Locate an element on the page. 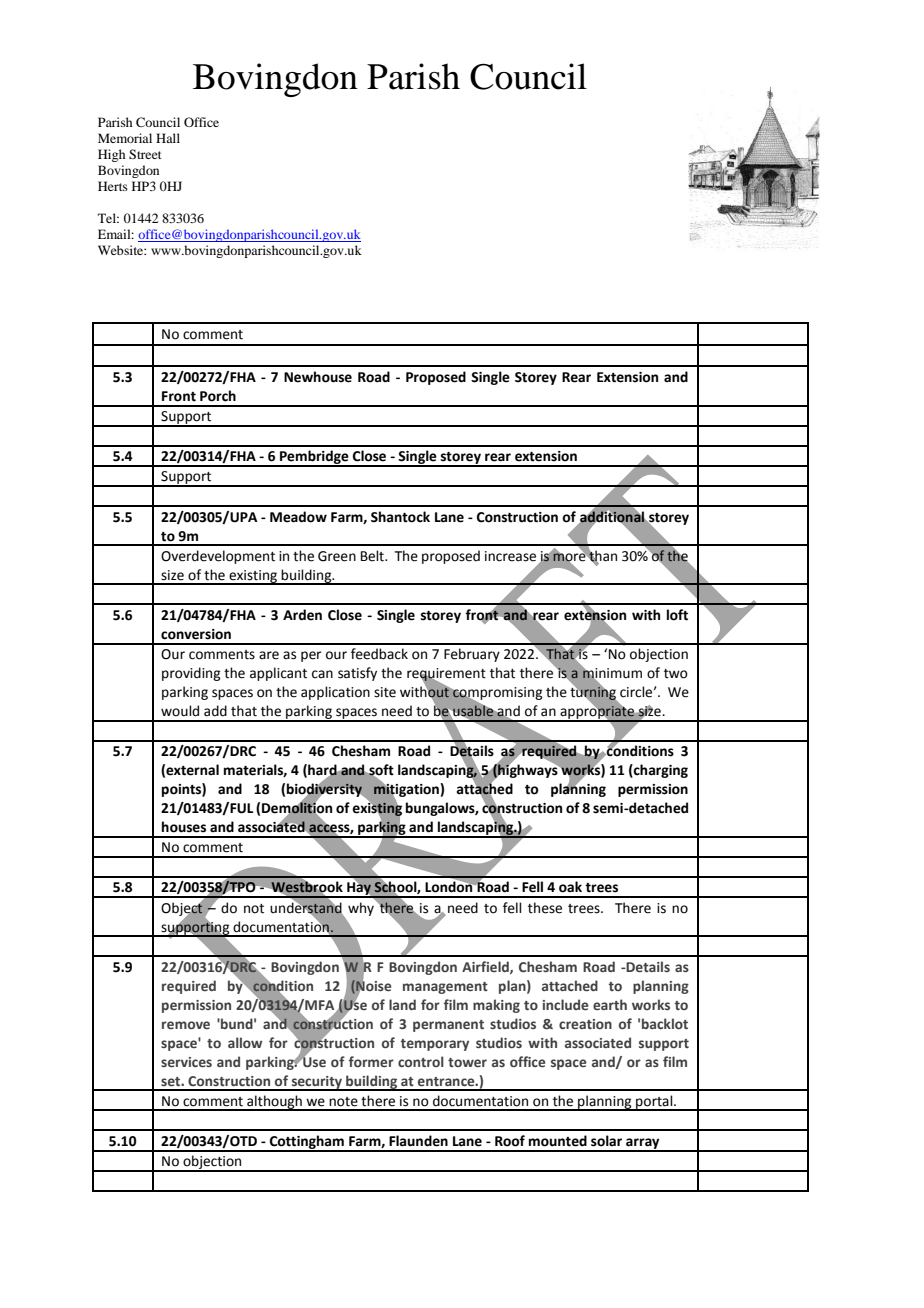 This page has width=924, height=1308. why is located at coordinates (362, 908).
